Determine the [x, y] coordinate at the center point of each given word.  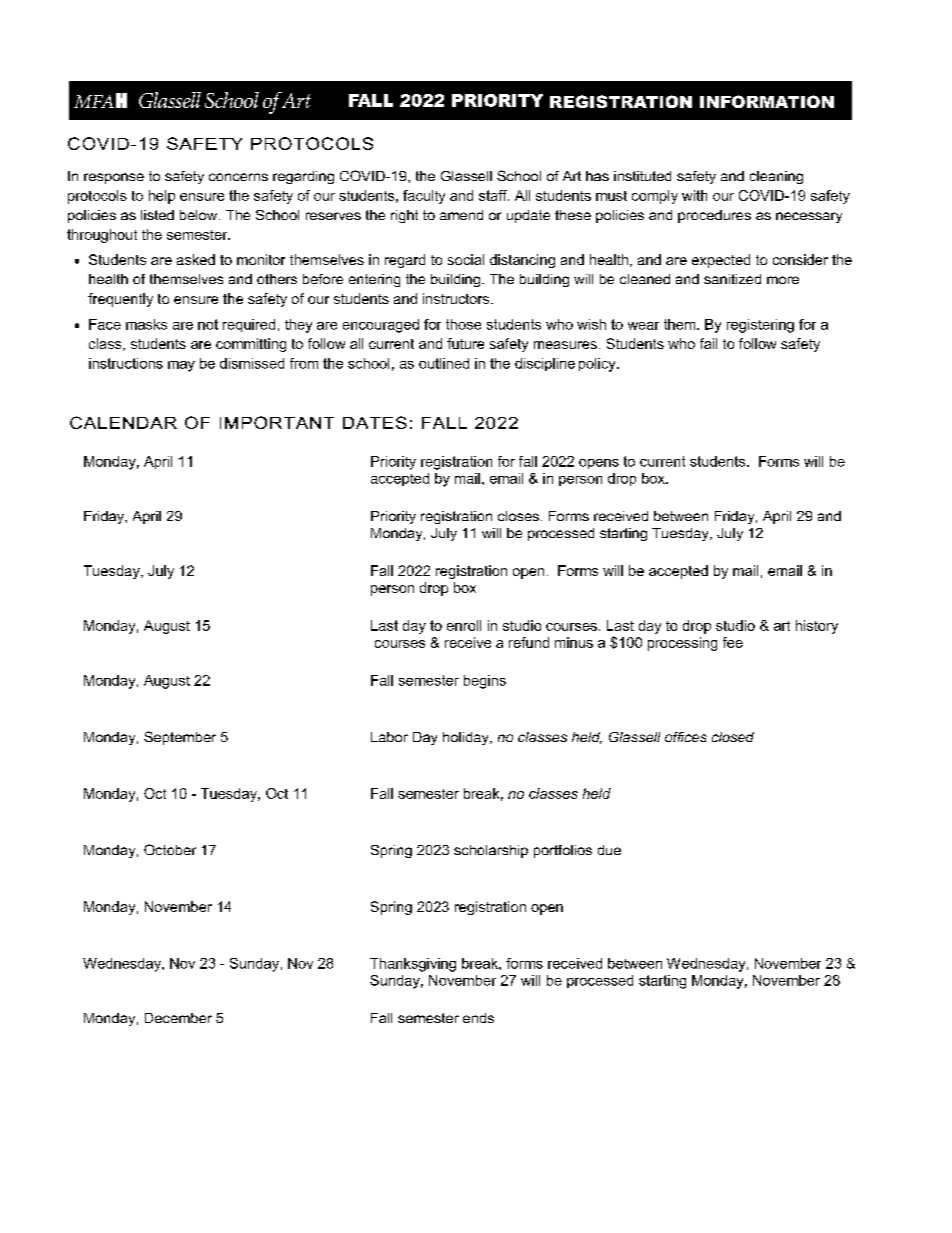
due [609, 850]
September [180, 738]
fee [733, 642]
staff [494, 195]
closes [518, 516]
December [178, 1018]
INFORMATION [767, 101]
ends [478, 1018]
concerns [238, 177]
